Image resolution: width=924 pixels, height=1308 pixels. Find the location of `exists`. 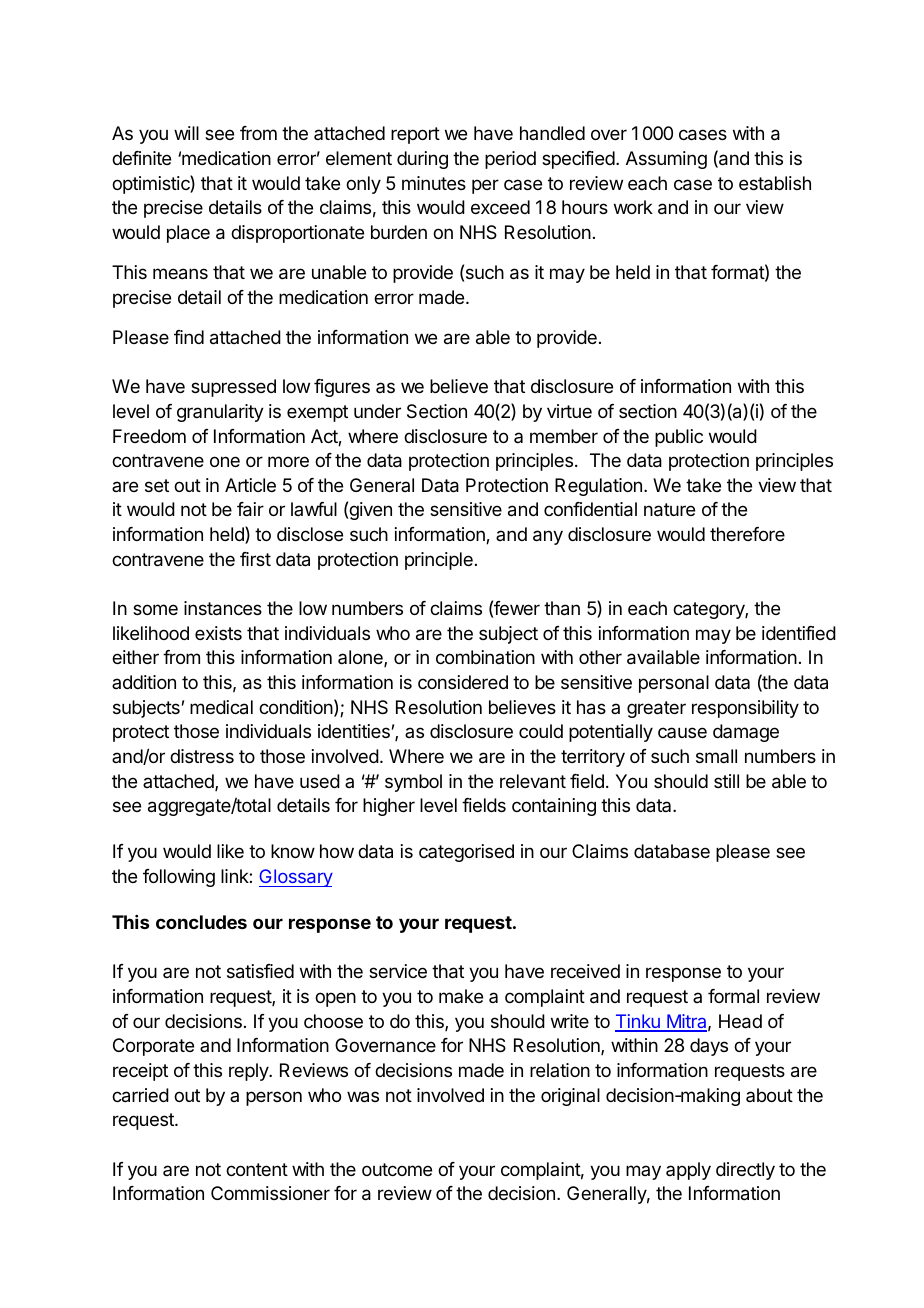

exists is located at coordinates (218, 633).
